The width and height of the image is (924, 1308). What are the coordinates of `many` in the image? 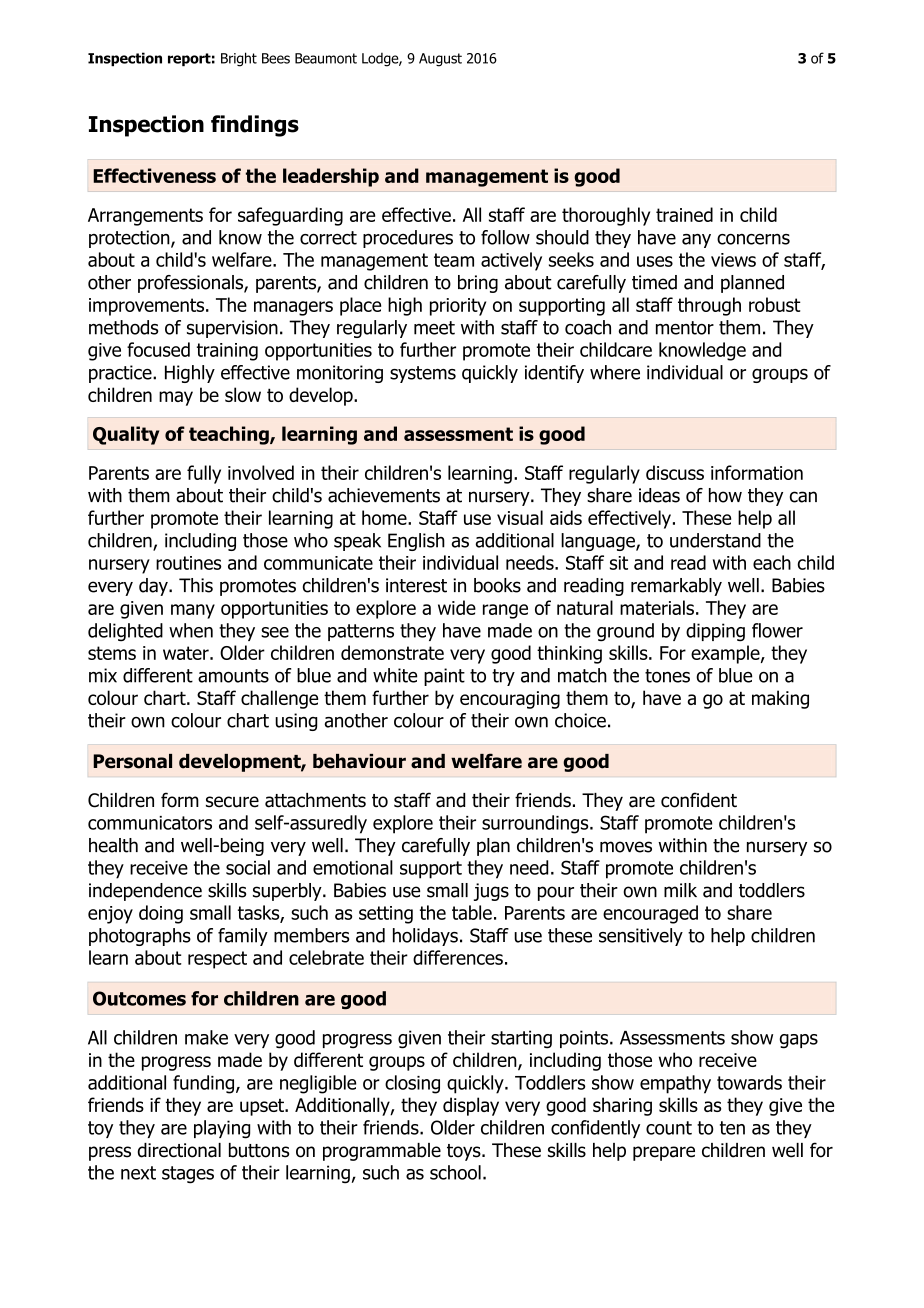 It's located at (193, 611).
